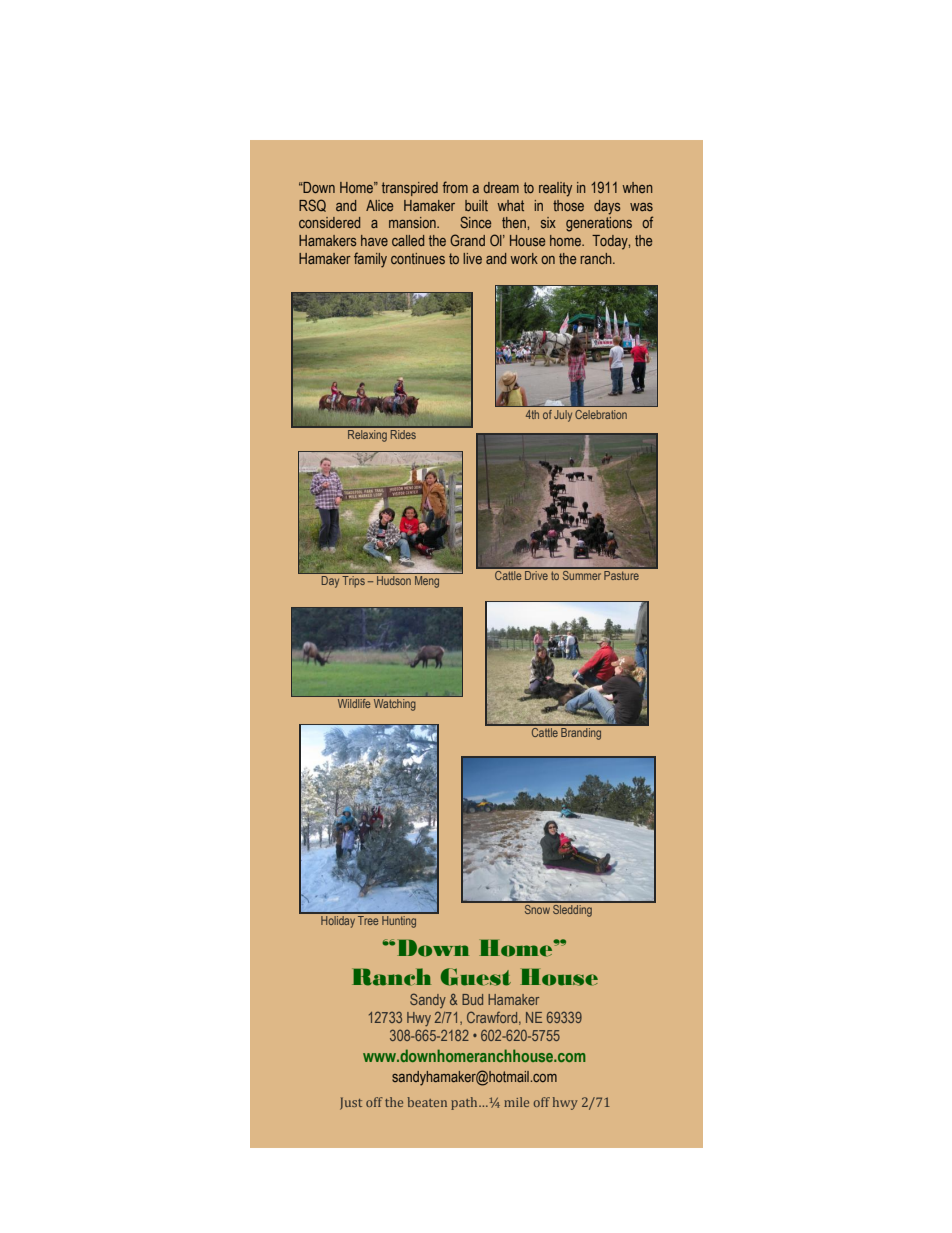 This page has width=952, height=1233. I want to click on mile, so click(516, 1102).
